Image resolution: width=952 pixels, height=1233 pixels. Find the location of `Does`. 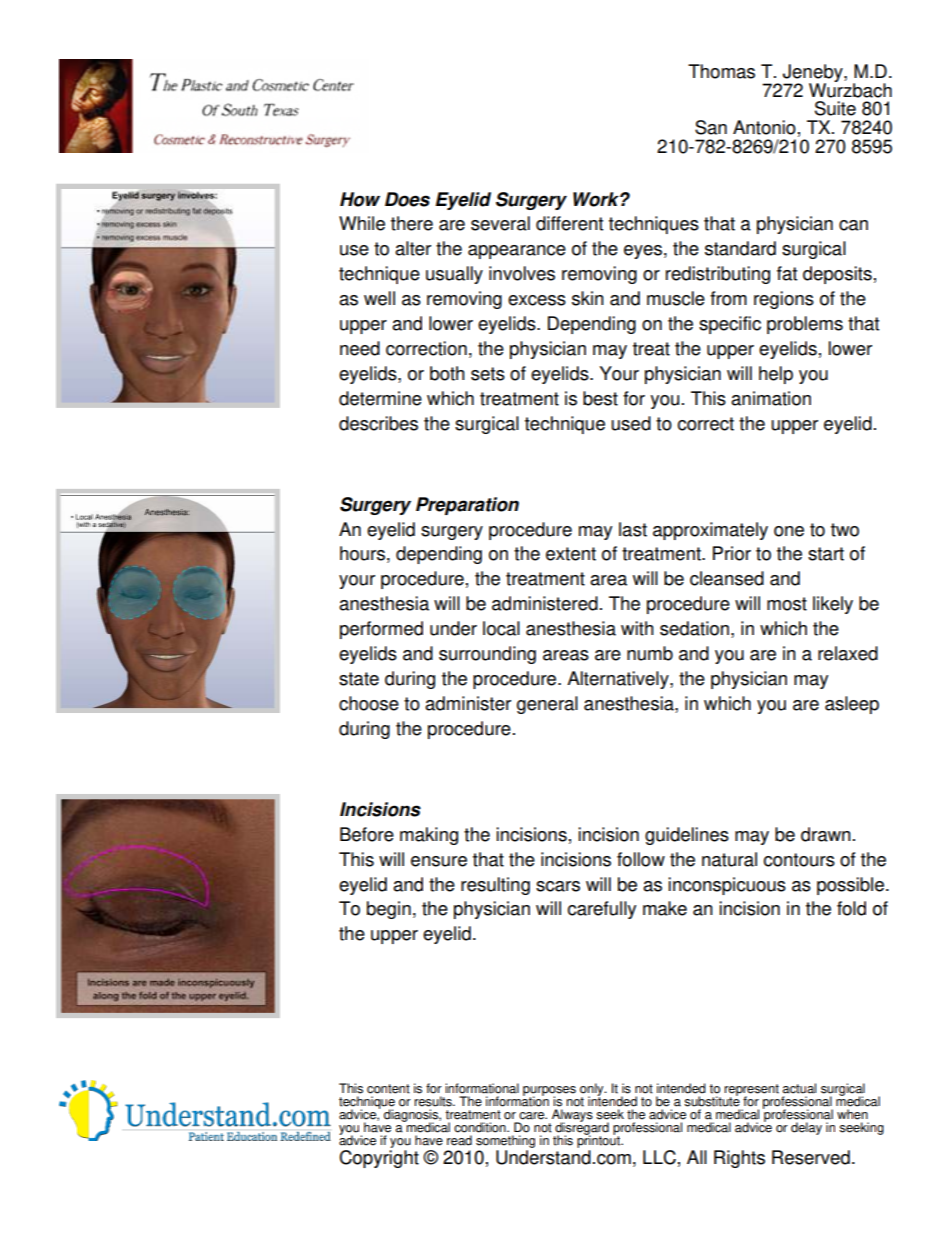

Does is located at coordinates (407, 199).
